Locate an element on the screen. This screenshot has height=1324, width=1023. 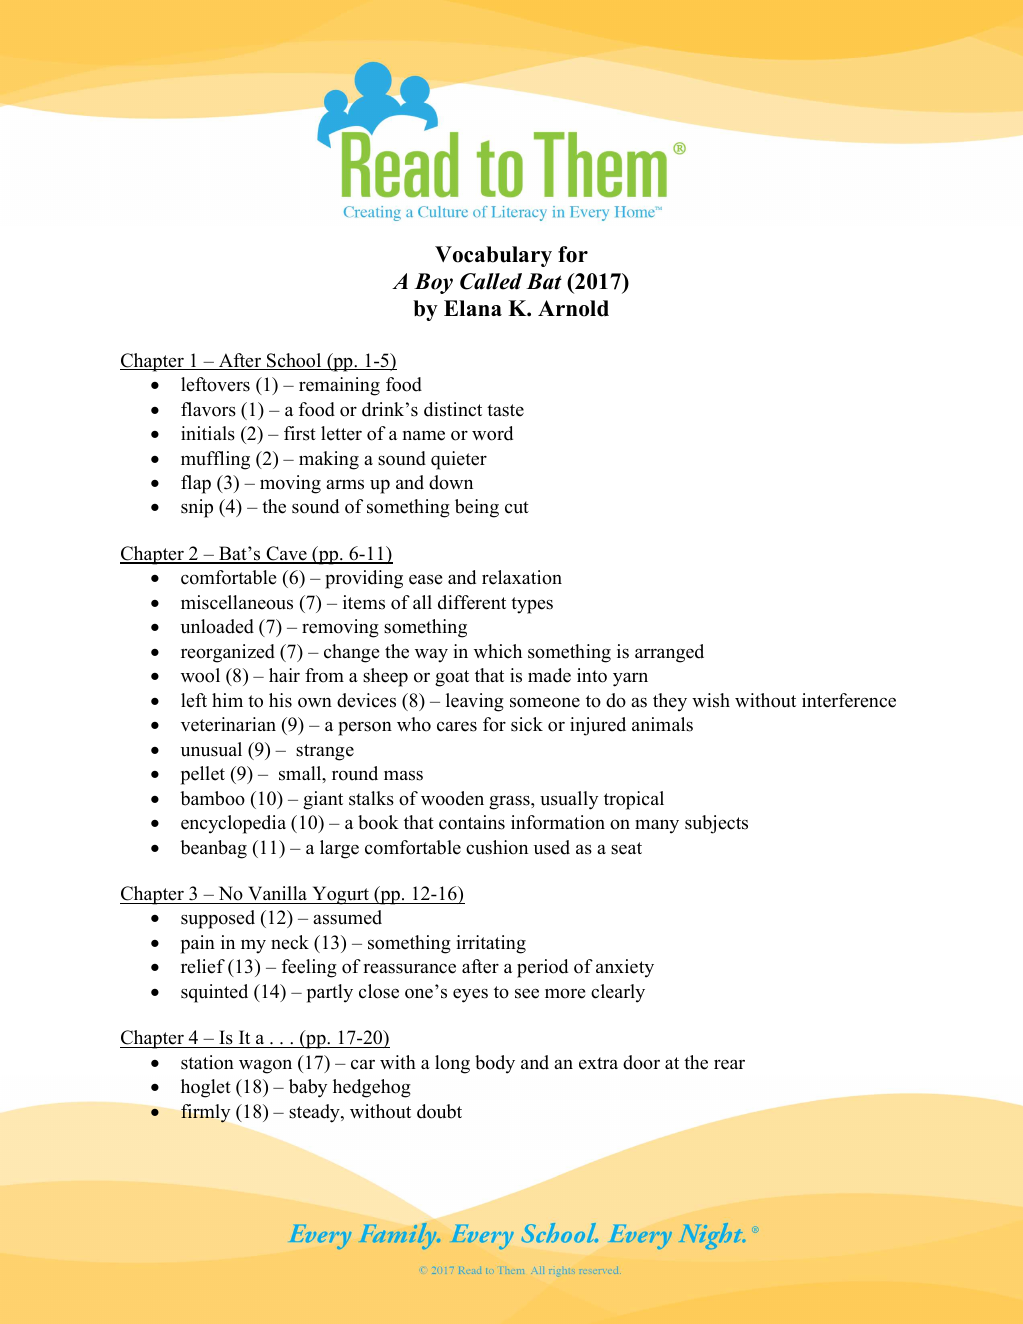
Called is located at coordinates (491, 281).
